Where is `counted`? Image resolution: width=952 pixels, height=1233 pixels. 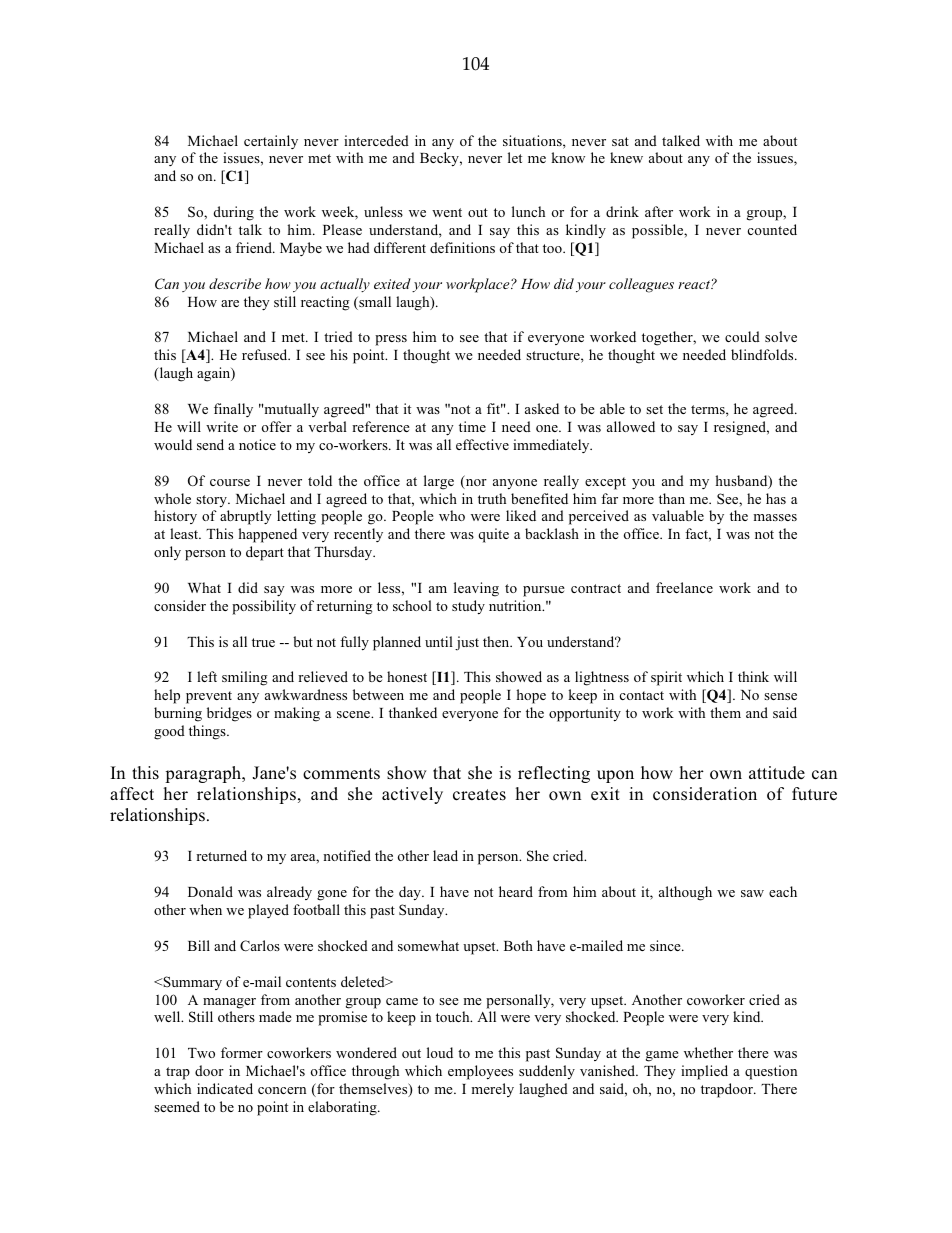
counted is located at coordinates (772, 229).
